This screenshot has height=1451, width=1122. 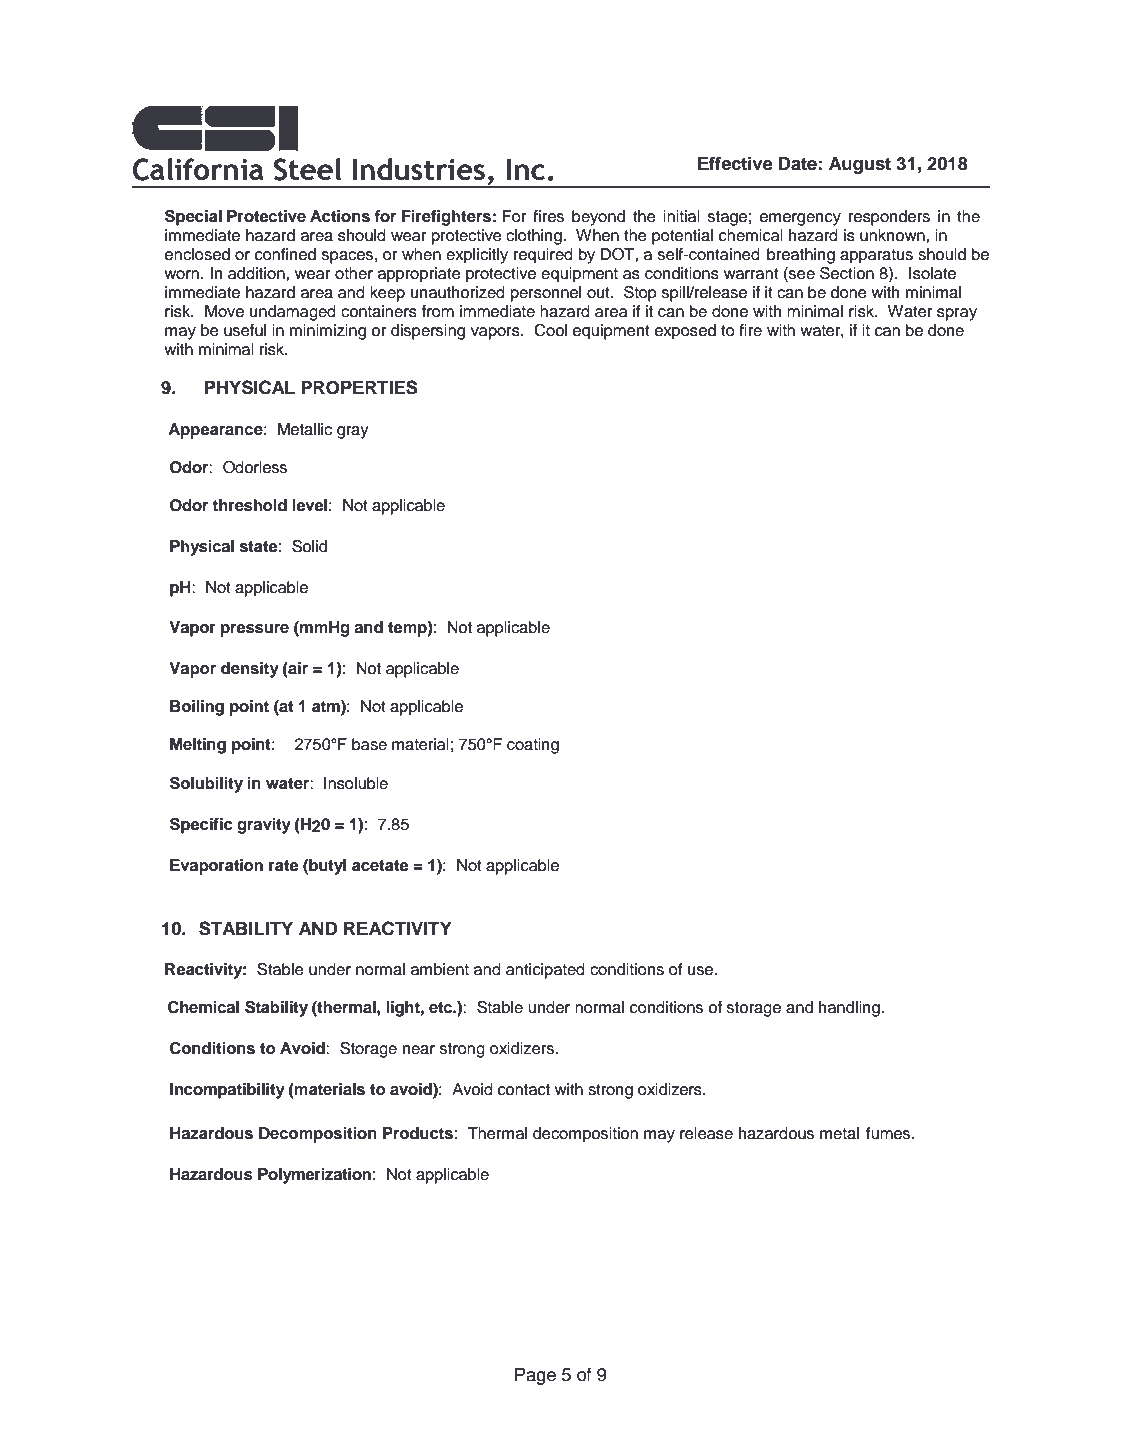 I want to click on Steel, so click(x=307, y=169).
